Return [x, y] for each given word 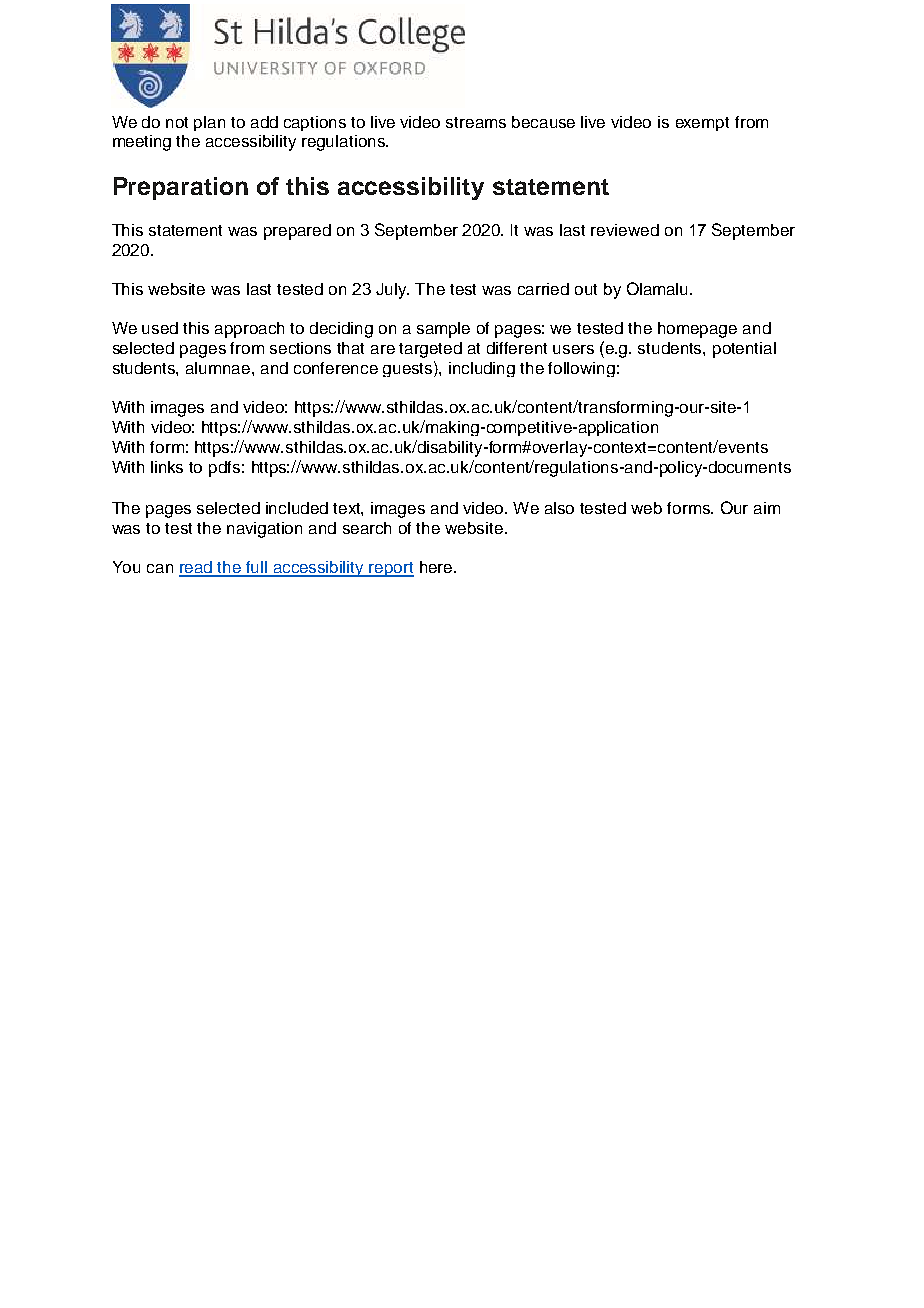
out [586, 289]
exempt [702, 124]
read [197, 568]
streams [476, 122]
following [581, 369]
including [482, 369]
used [160, 328]
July [392, 291]
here [436, 567]
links [167, 467]
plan [209, 123]
